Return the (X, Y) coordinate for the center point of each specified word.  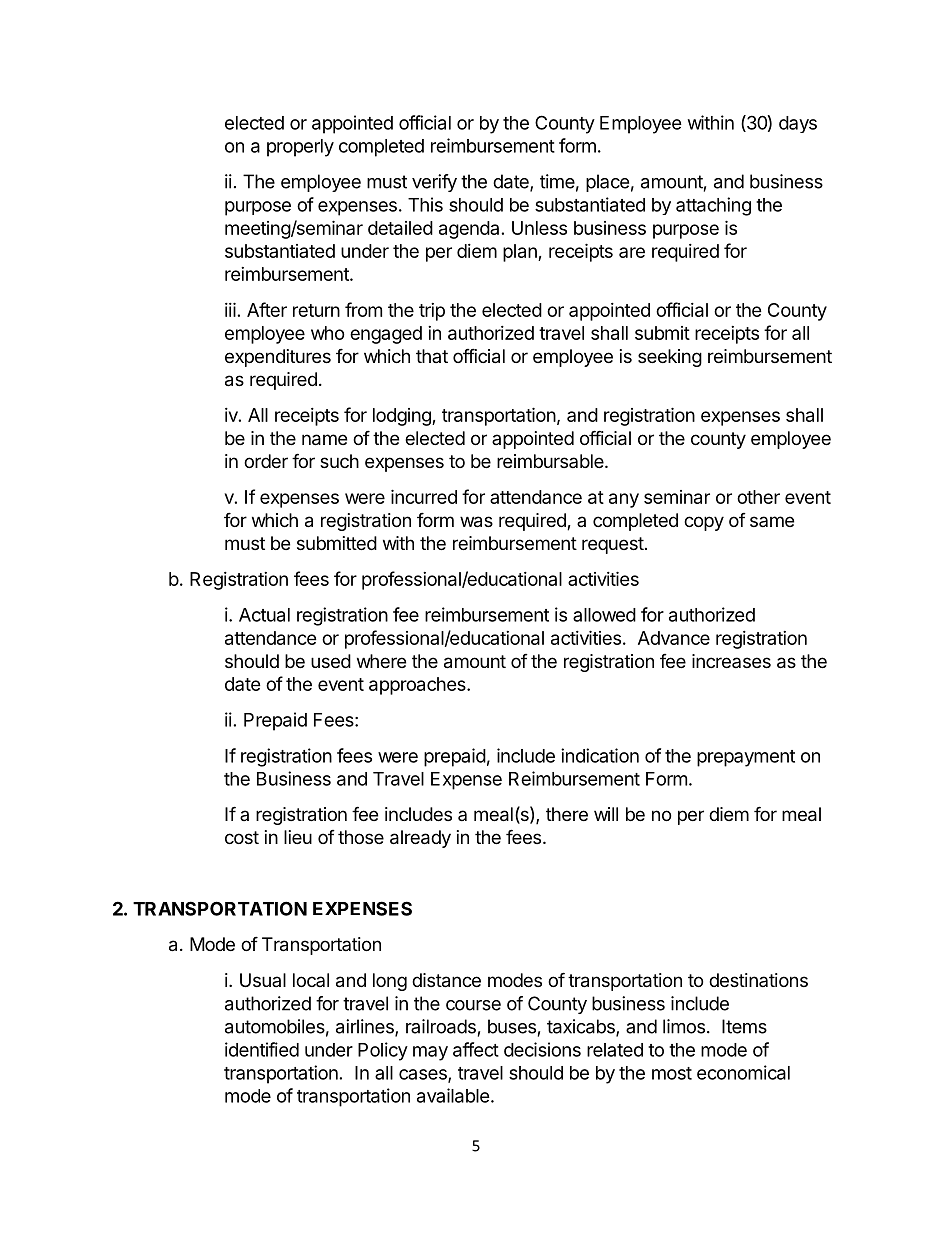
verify (434, 183)
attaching (713, 206)
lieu (298, 837)
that (432, 356)
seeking (670, 358)
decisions (542, 1049)
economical (743, 1072)
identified (262, 1049)
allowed (604, 615)
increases (731, 661)
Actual (264, 615)
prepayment (746, 758)
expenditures (278, 358)
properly (300, 148)
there (567, 814)
